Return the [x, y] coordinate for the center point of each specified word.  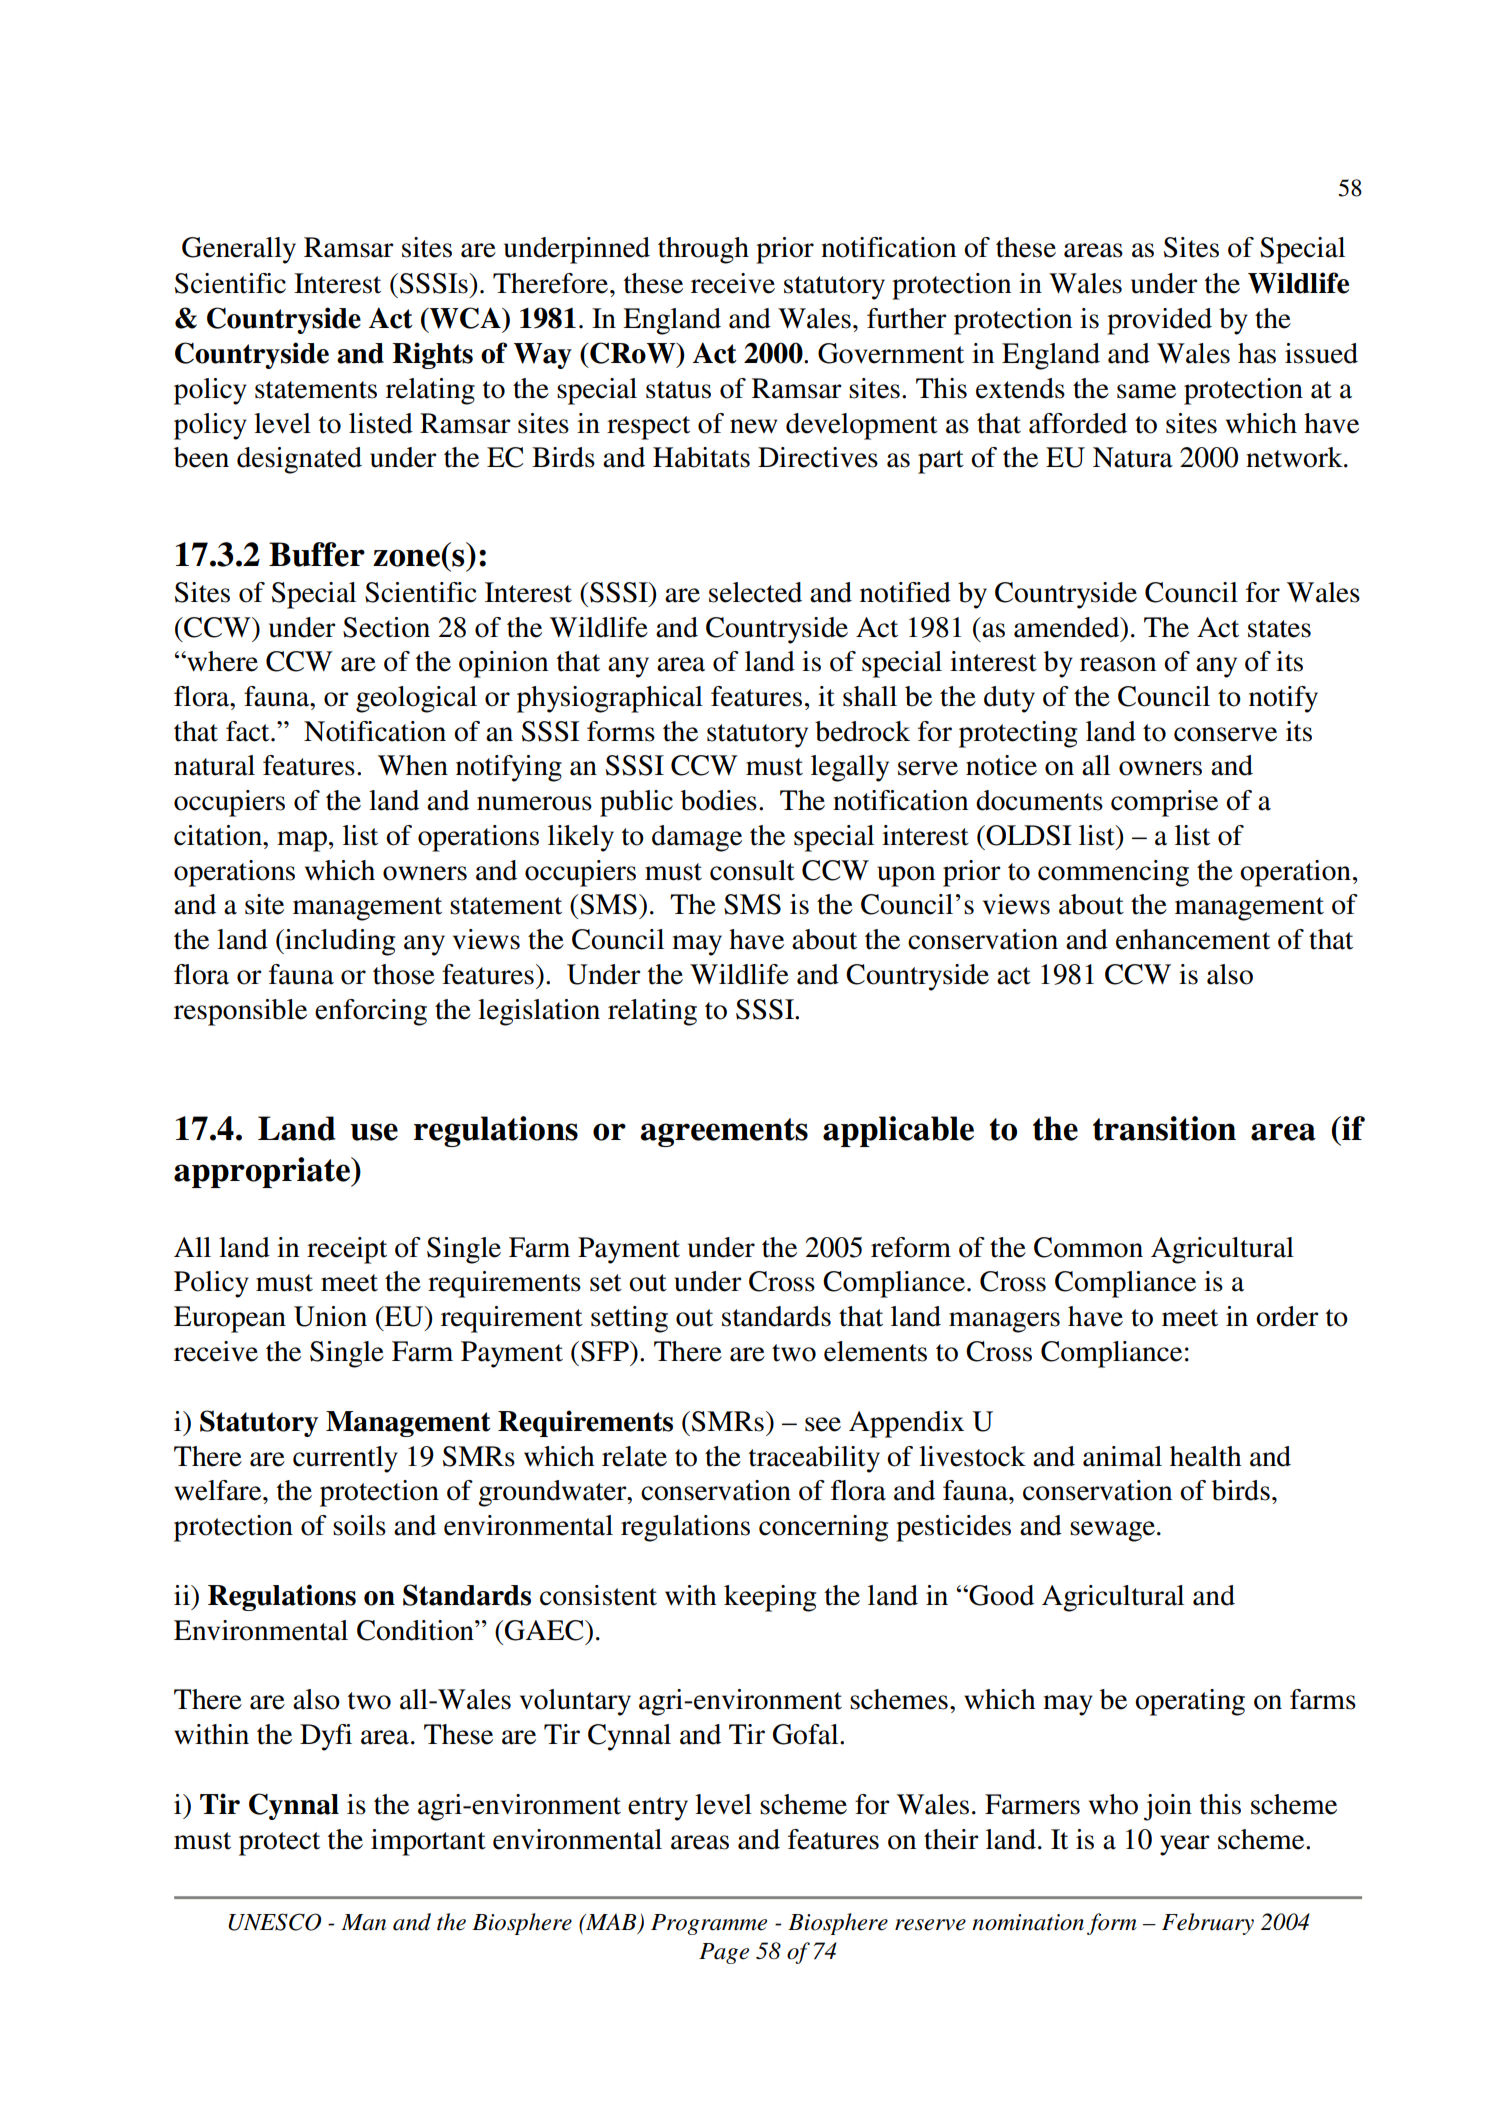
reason [1118, 664]
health [1206, 1456]
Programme [709, 1924]
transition [1164, 1128]
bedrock [862, 731]
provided [1159, 321]
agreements [724, 1132]
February [1208, 1924]
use [374, 1132]
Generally [239, 250]
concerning [823, 1528]
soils [359, 1525]
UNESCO [274, 1922]
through [703, 250]
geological [416, 699]
